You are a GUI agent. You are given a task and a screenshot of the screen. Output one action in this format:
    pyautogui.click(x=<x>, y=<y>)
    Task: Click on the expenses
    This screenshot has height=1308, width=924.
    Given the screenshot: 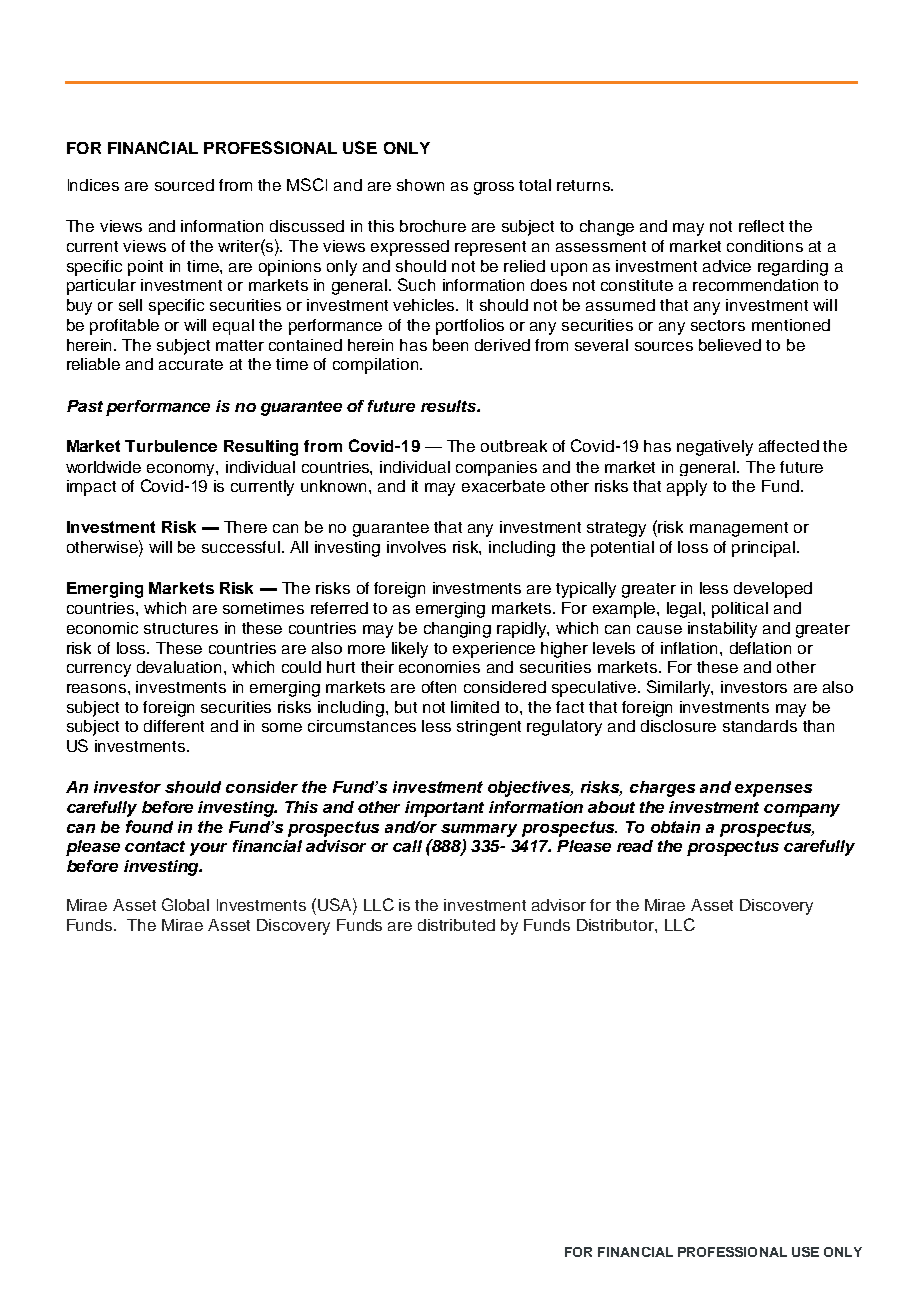 What is the action you would take?
    pyautogui.click(x=773, y=790)
